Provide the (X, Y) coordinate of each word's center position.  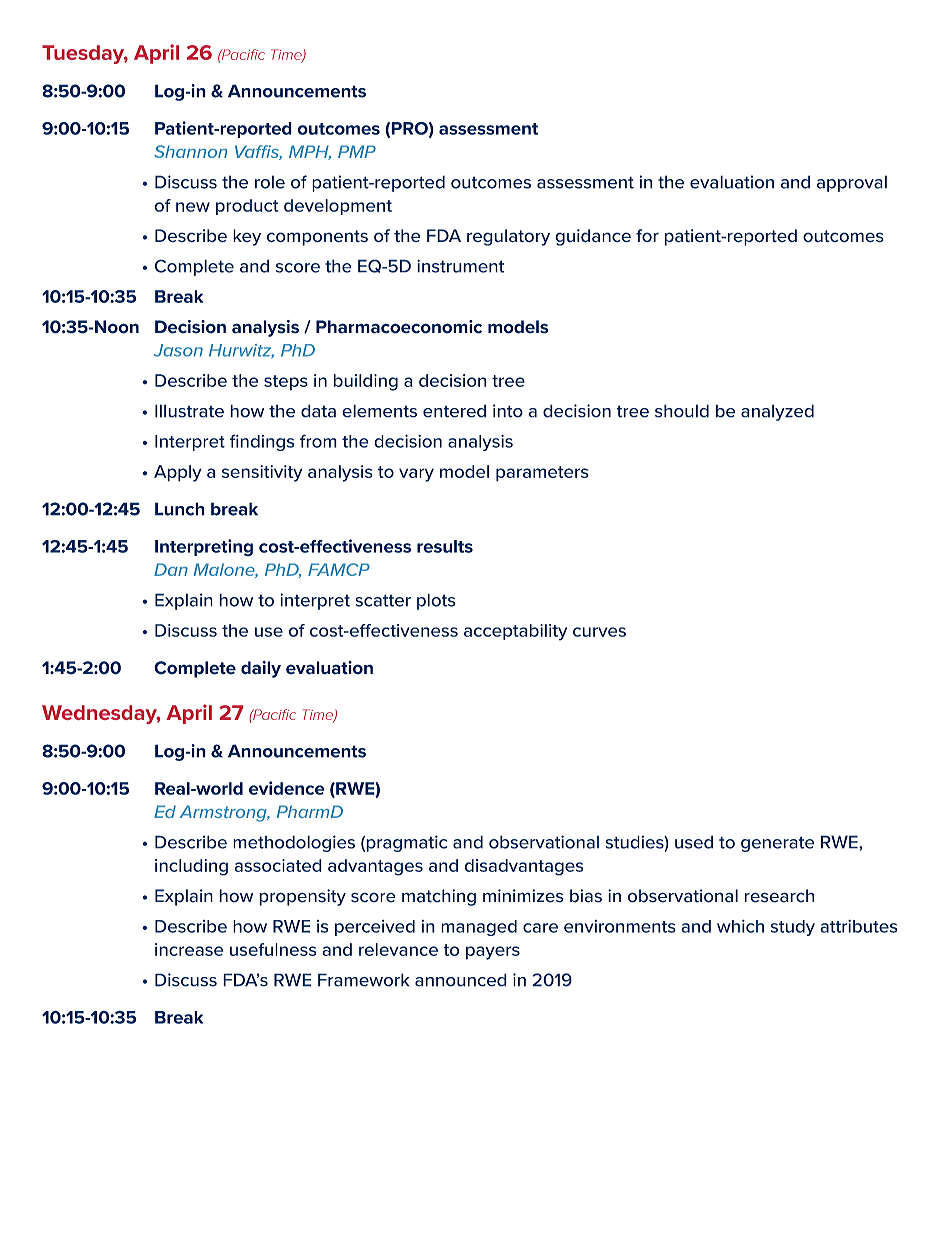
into (508, 411)
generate (777, 844)
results (445, 546)
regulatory (508, 237)
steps (286, 383)
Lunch (180, 509)
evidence (286, 788)
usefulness (273, 949)
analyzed (777, 412)
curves (599, 632)
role (270, 182)
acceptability (515, 632)
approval (852, 183)
